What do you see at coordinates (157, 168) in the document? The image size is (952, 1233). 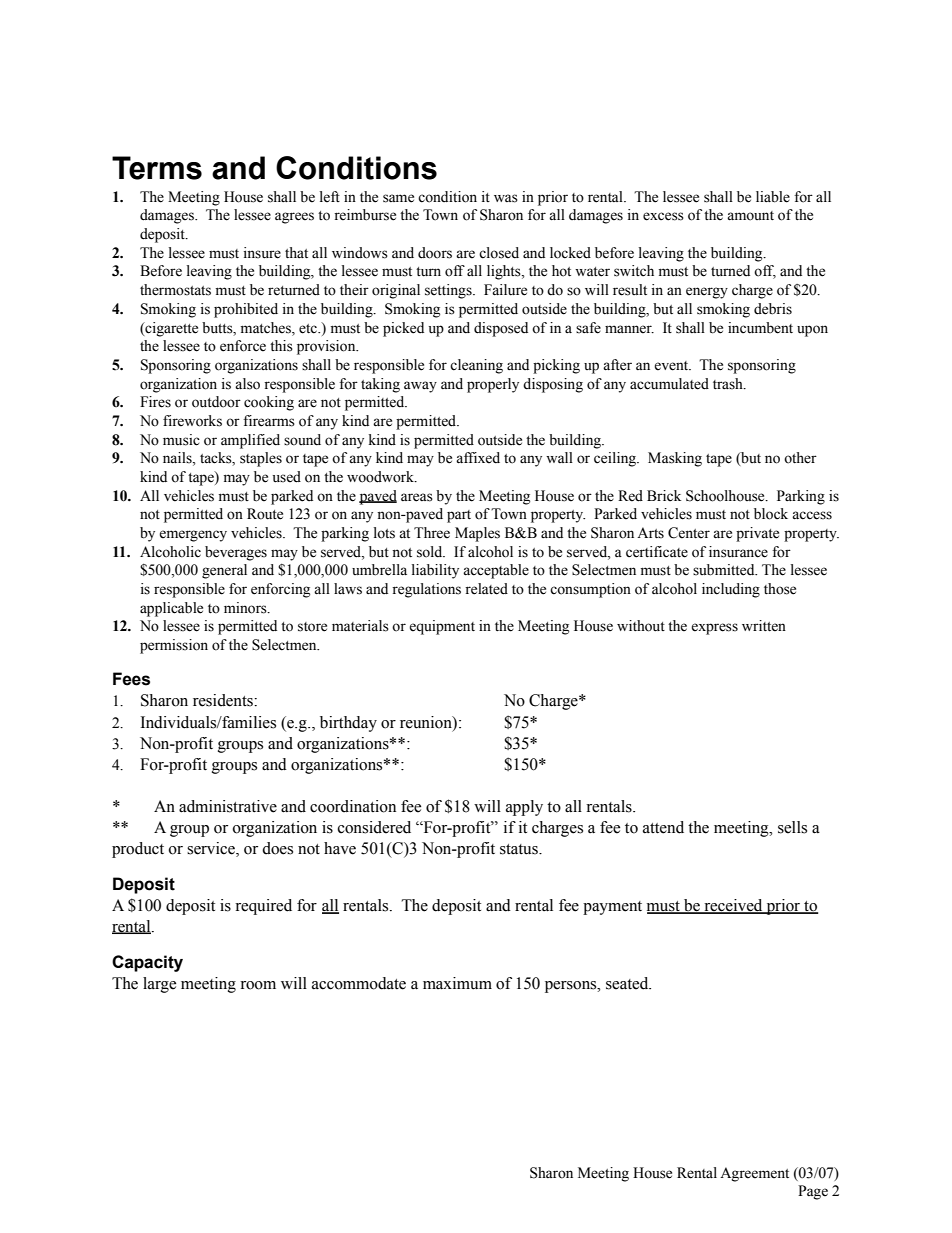 I see `Terms` at bounding box center [157, 168].
